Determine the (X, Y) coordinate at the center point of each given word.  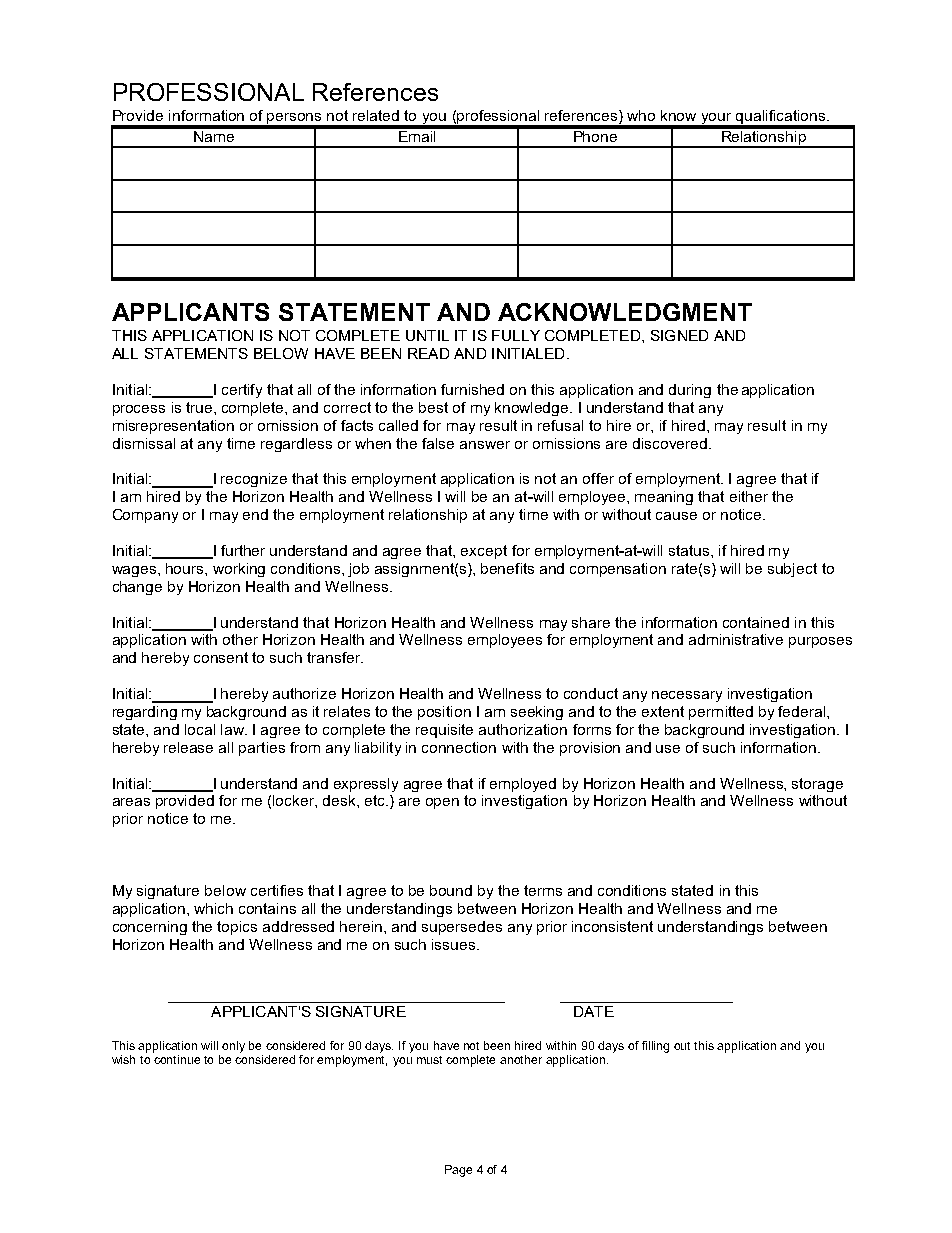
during (690, 391)
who (641, 115)
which (213, 908)
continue (177, 1059)
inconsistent (612, 926)
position (444, 713)
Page (458, 1171)
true (200, 407)
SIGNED (679, 335)
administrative (736, 639)
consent (221, 657)
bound (451, 890)
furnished (472, 389)
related (376, 115)
